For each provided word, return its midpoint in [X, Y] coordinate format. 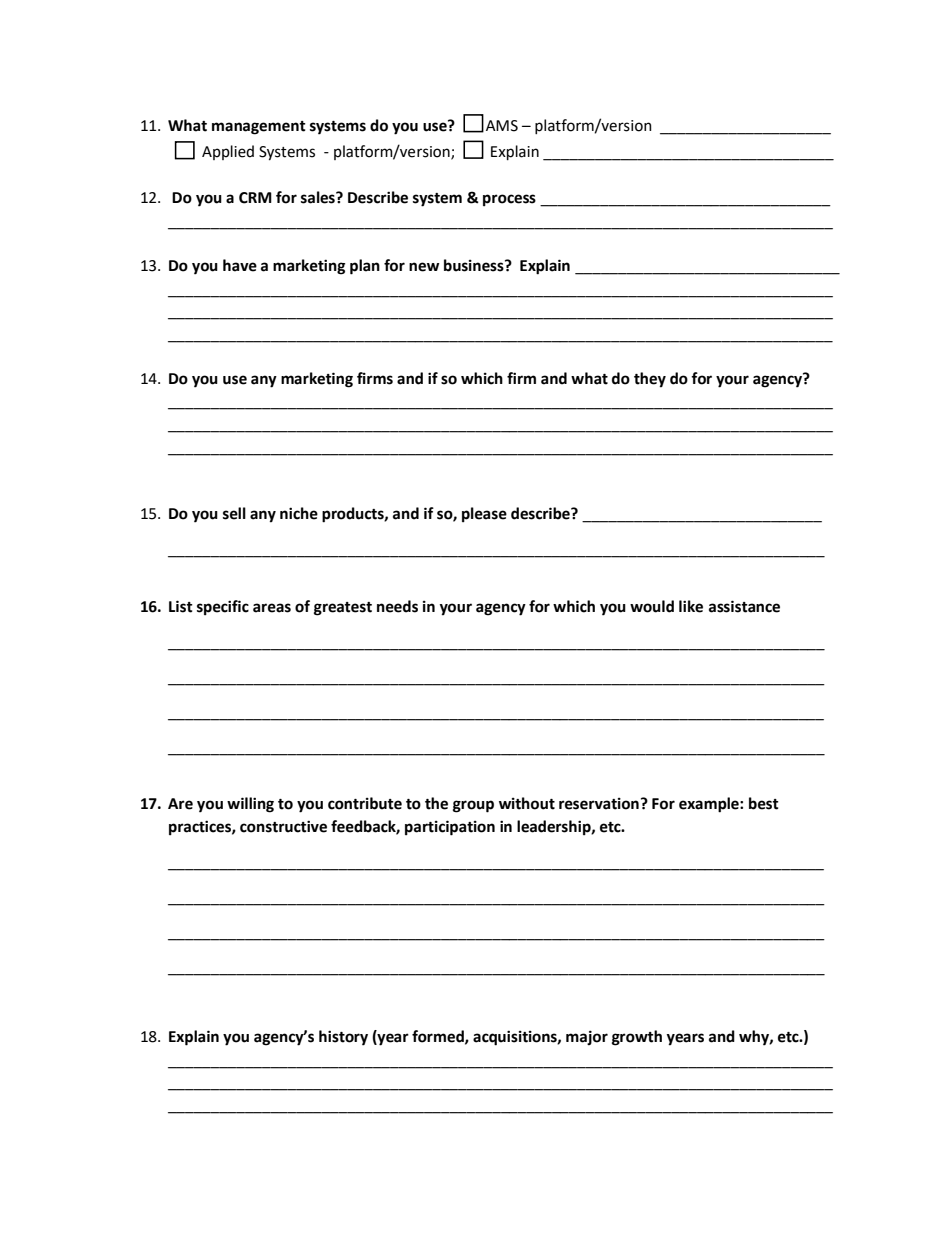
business [475, 265]
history [343, 1038]
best [764, 803]
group [473, 806]
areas [272, 608]
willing [250, 805]
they [650, 380]
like [691, 606]
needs [397, 606]
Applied [228, 152]
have [240, 265]
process [509, 200]
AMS [502, 126]
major [587, 1038]
